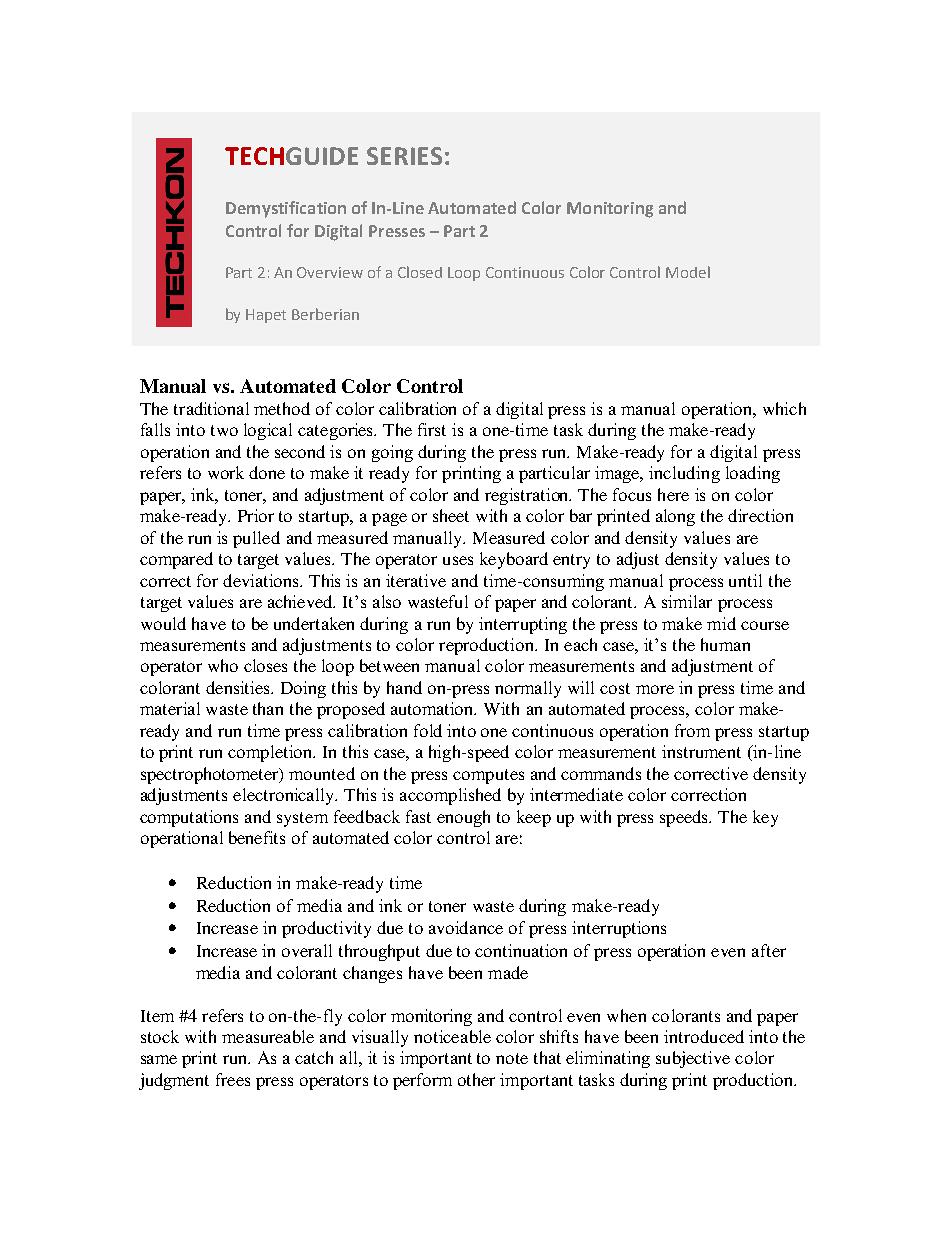 Image resolution: width=952 pixels, height=1233 pixels. I want to click on traditional, so click(211, 408).
